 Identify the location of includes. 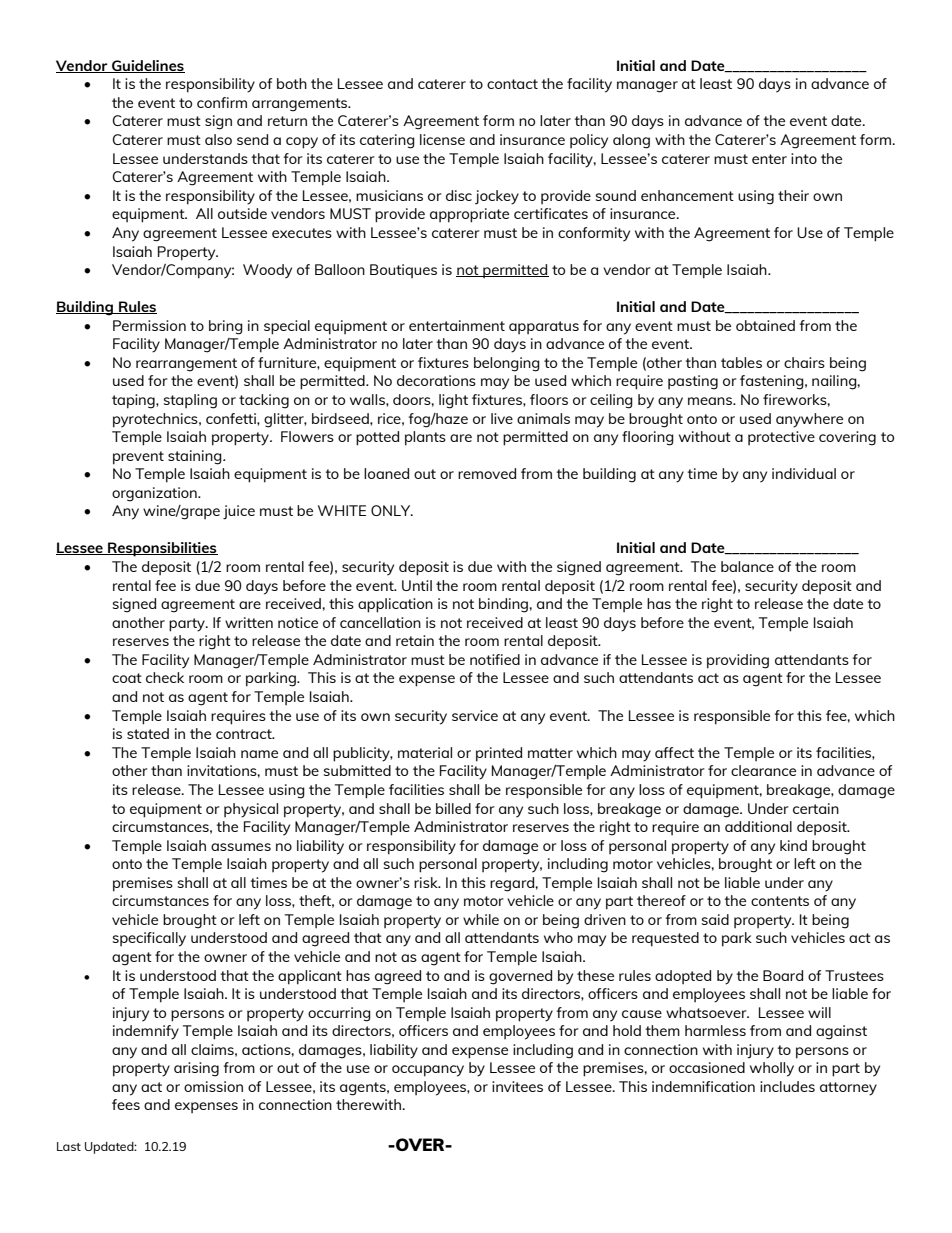
(787, 1086).
